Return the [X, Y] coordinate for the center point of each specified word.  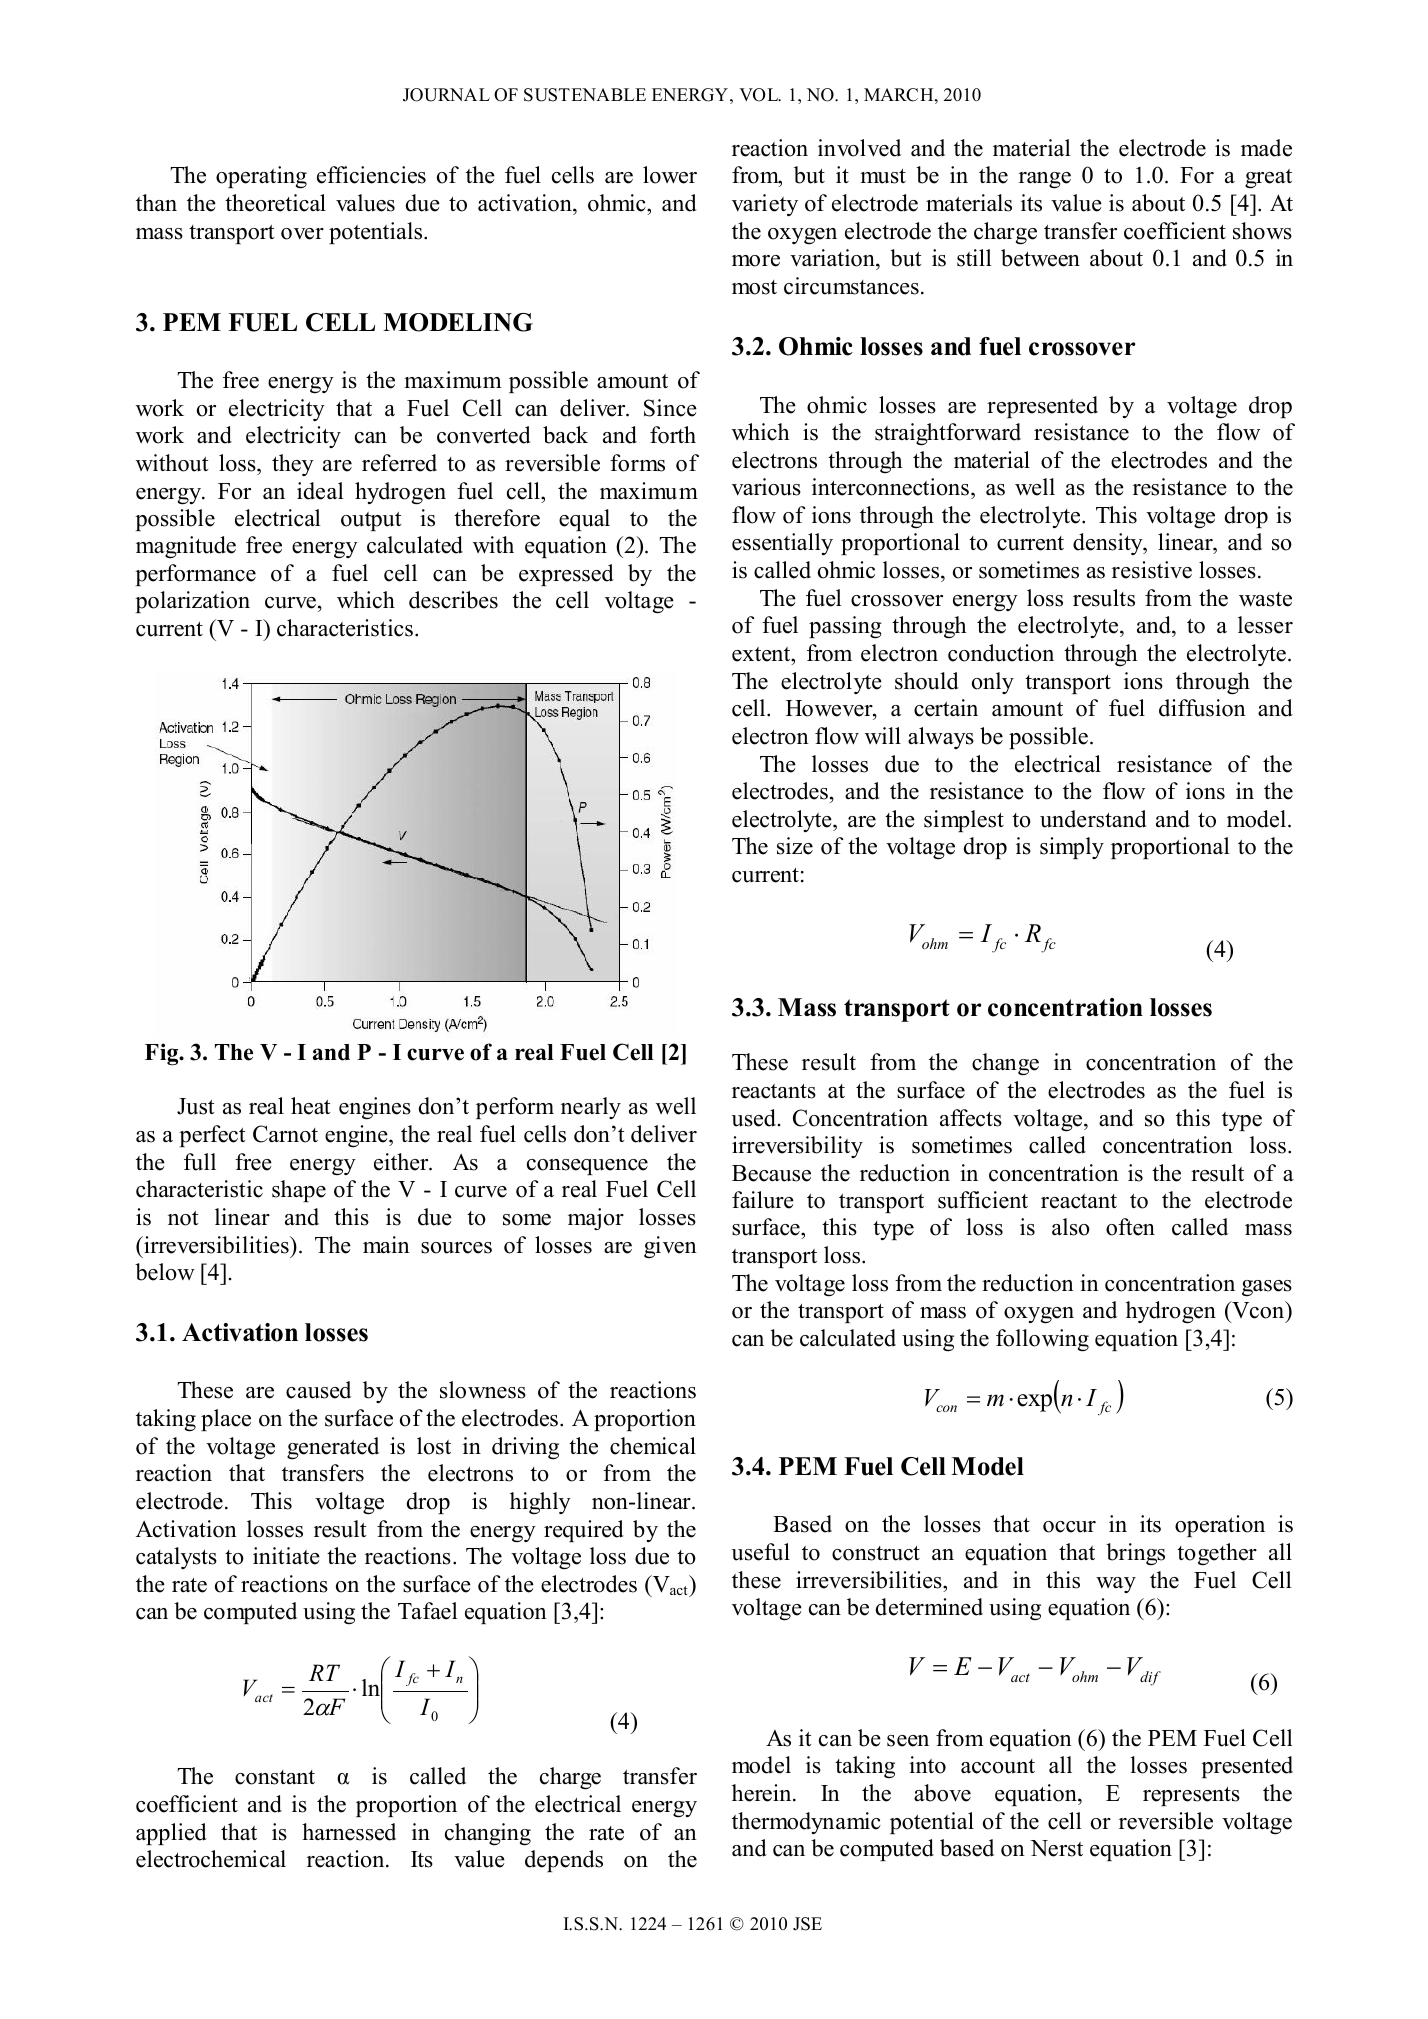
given [670, 1247]
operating [261, 177]
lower [670, 175]
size [795, 846]
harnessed [349, 1832]
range [1045, 180]
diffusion [1202, 708]
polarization [192, 602]
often [1130, 1227]
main [386, 1244]
